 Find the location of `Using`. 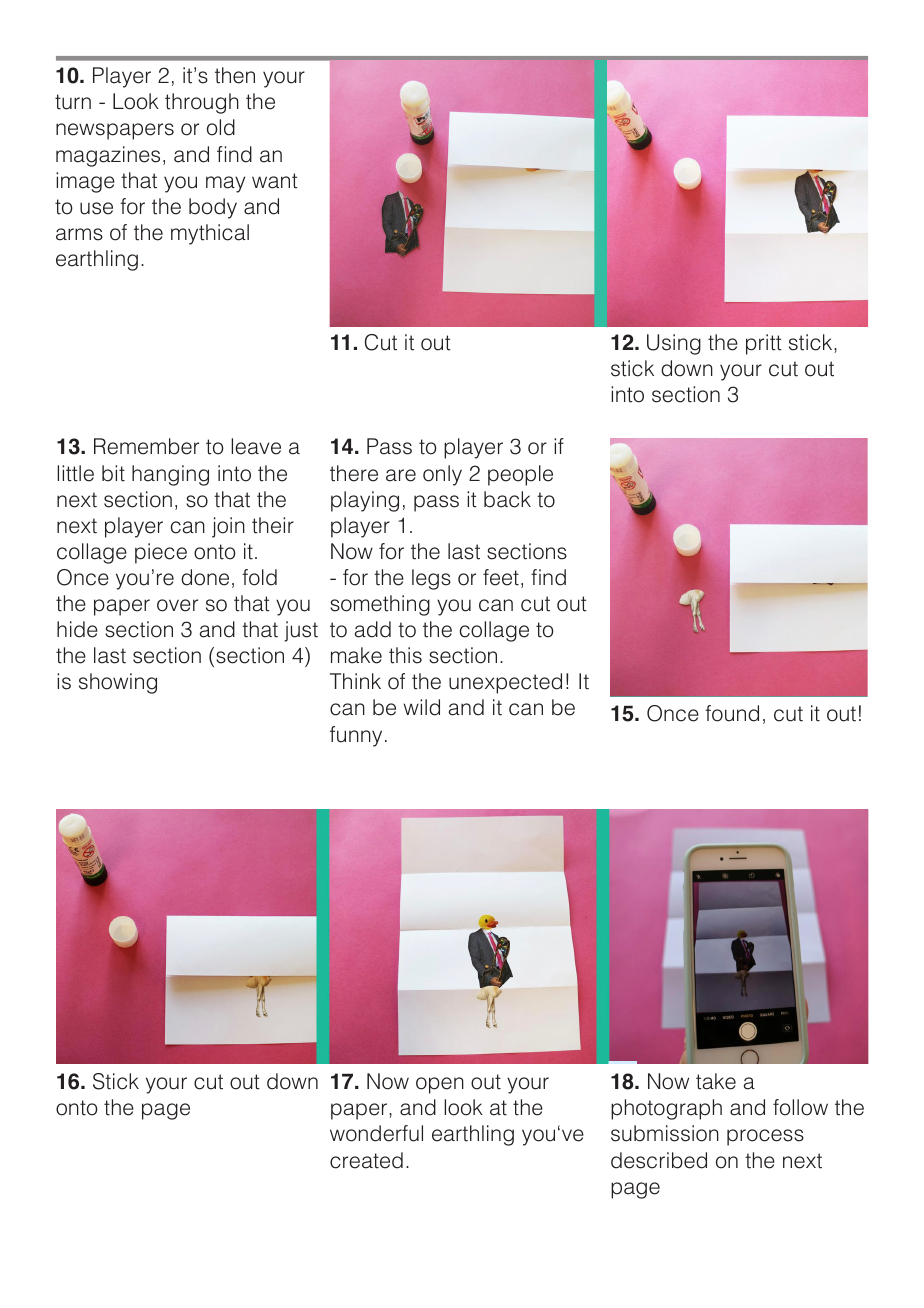

Using is located at coordinates (674, 344).
